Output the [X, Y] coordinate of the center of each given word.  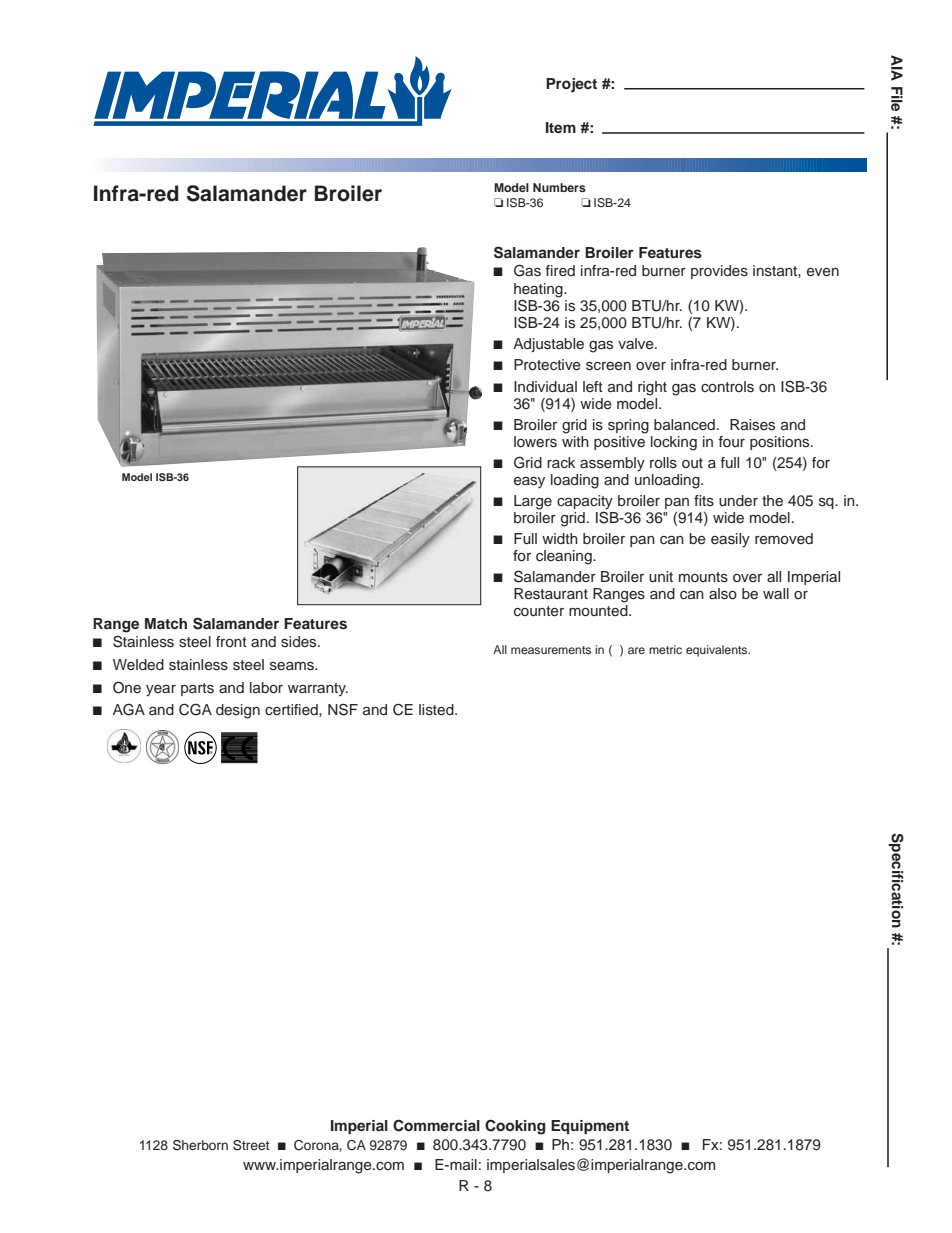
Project [571, 85]
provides [719, 272]
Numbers [559, 187]
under [738, 501]
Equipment [590, 1127]
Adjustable [548, 345]
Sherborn [200, 1145]
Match [166, 623]
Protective [547, 365]
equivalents [718, 651]
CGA [195, 709]
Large [533, 502]
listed [437, 710]
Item [561, 127]
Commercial [436, 1125]
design [238, 711]
